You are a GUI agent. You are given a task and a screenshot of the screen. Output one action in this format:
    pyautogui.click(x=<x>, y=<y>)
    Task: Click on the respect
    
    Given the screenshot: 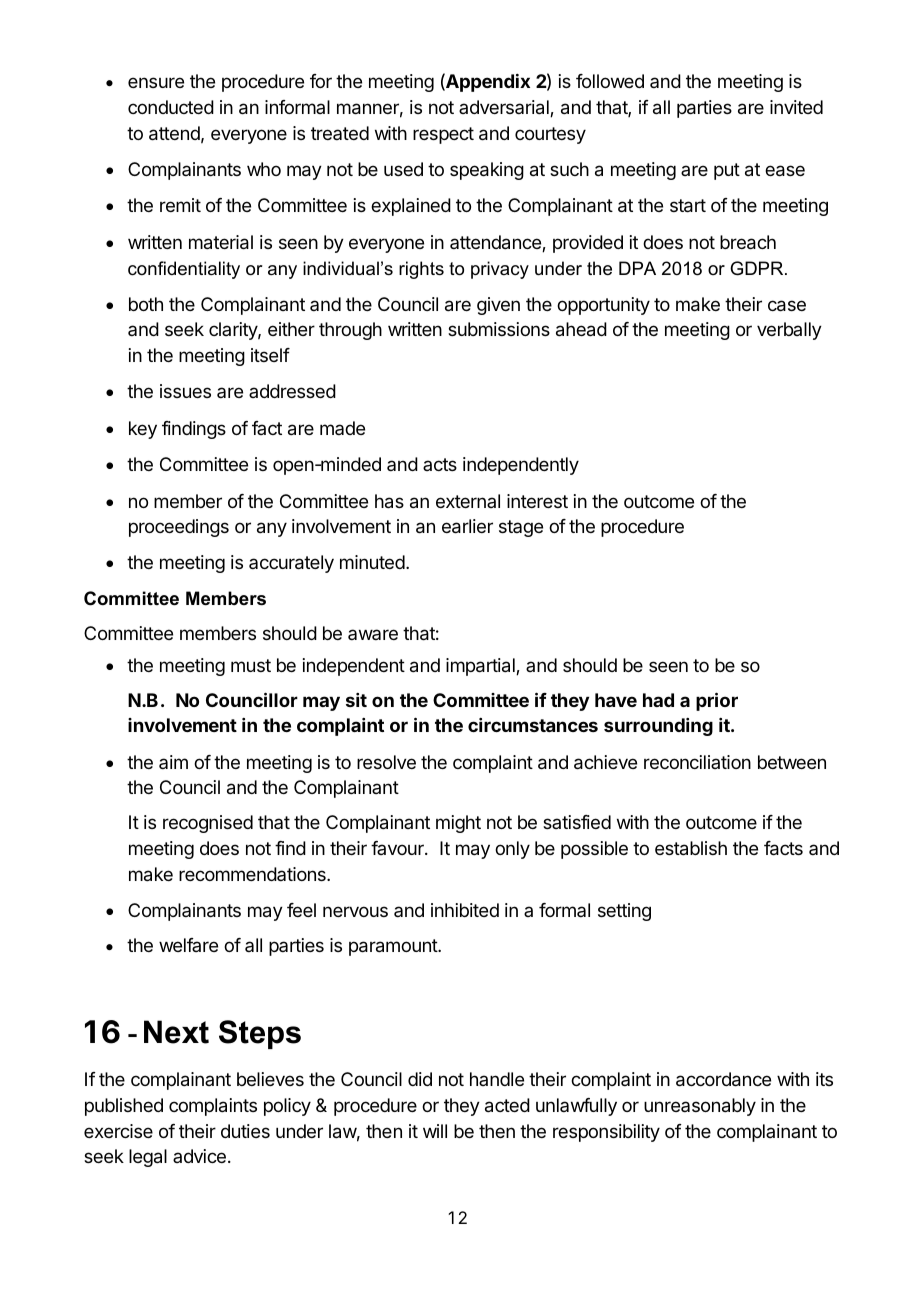 What is the action you would take?
    pyautogui.click(x=443, y=135)
